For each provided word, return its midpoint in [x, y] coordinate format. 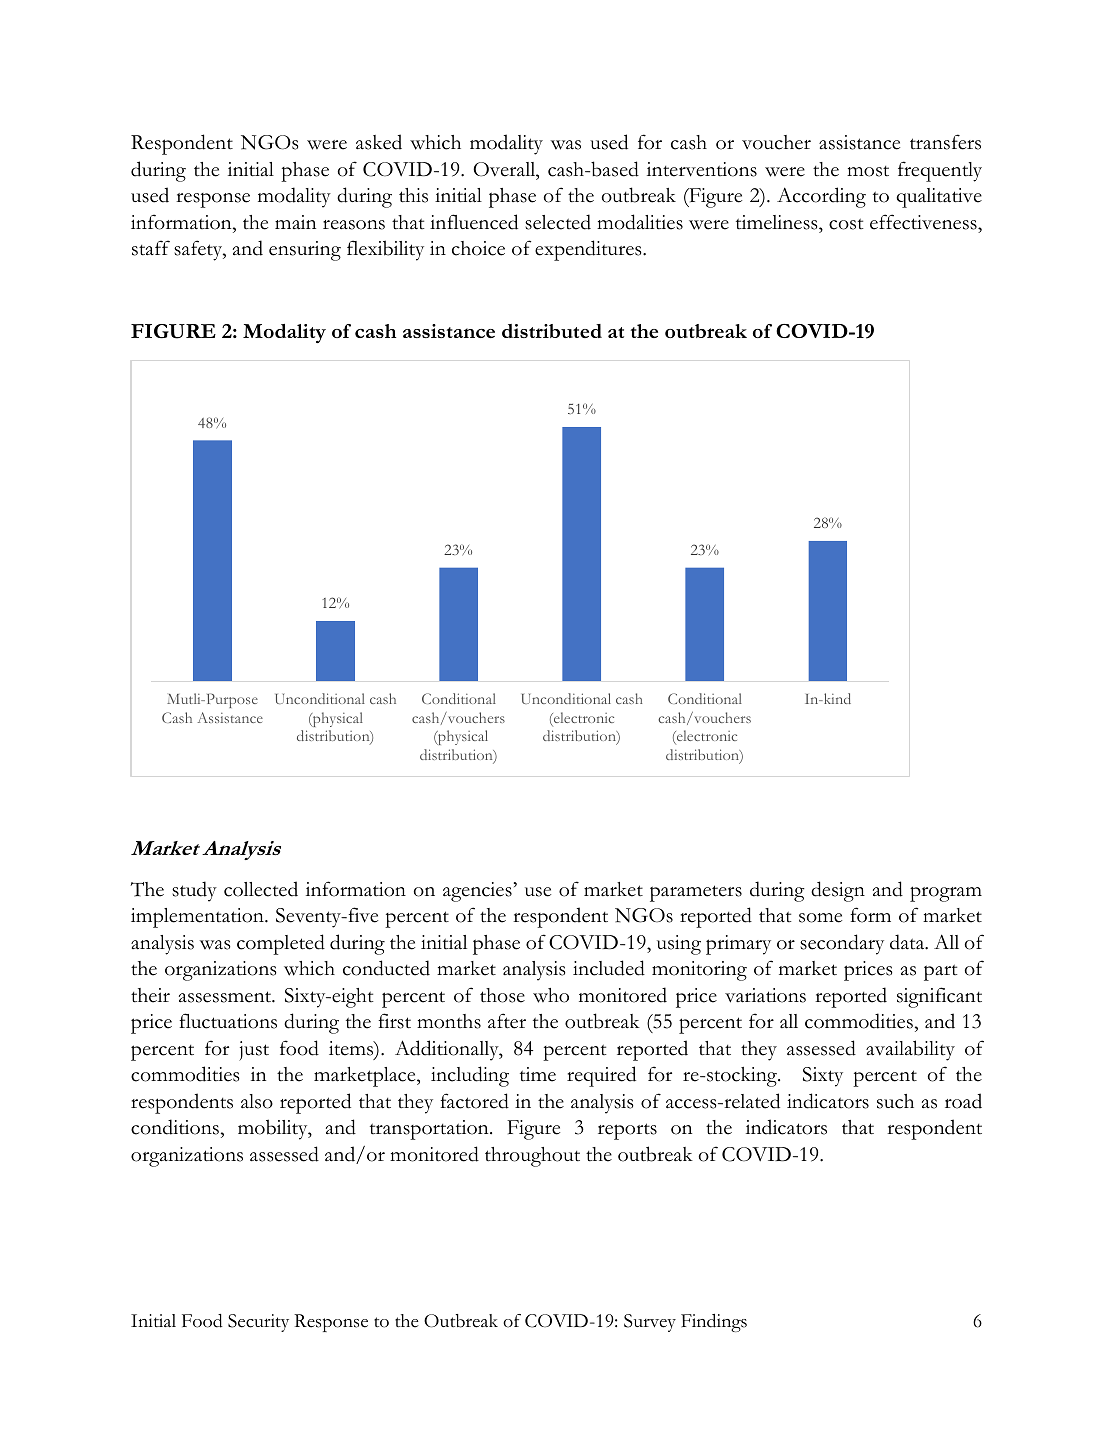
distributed [552, 331]
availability [910, 1050]
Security [258, 1323]
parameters [696, 893]
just [254, 1051]
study [194, 891]
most [868, 171]
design [838, 891]
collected [261, 889]
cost [846, 224]
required [601, 1076]
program [946, 894]
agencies [477, 892]
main [295, 222]
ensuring [305, 251]
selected [558, 222]
